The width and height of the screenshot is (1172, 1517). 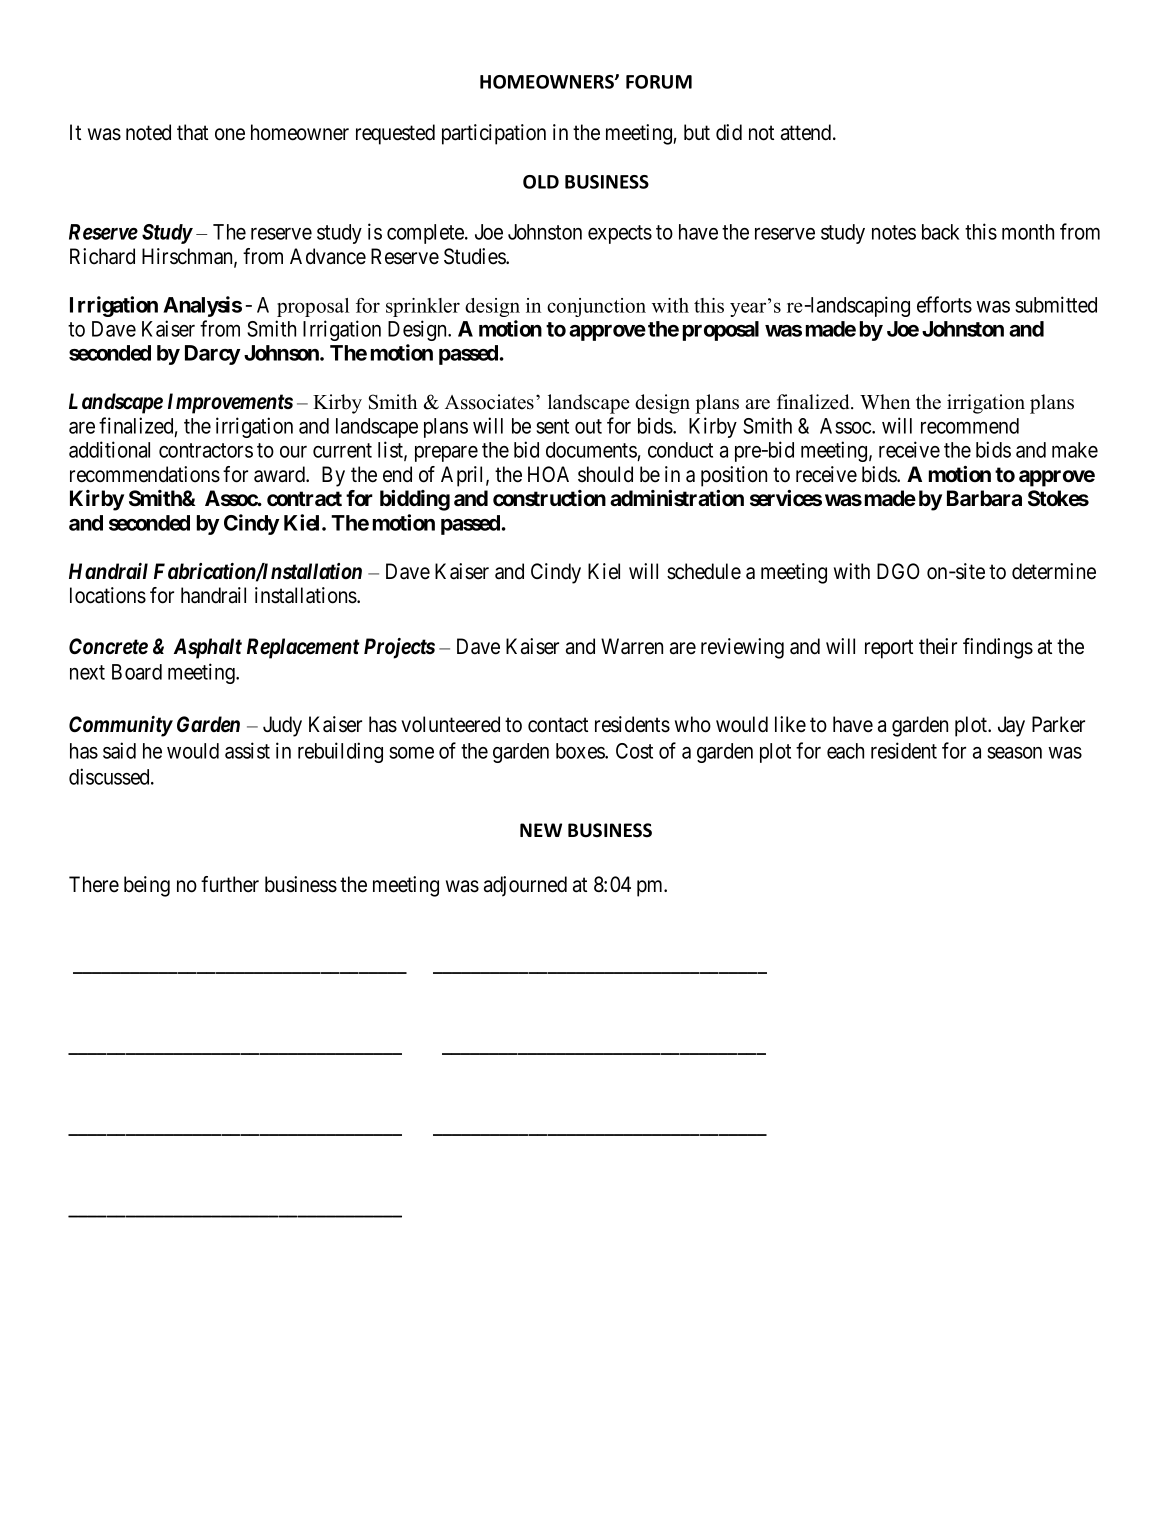 What do you see at coordinates (807, 132) in the screenshot?
I see `attend` at bounding box center [807, 132].
